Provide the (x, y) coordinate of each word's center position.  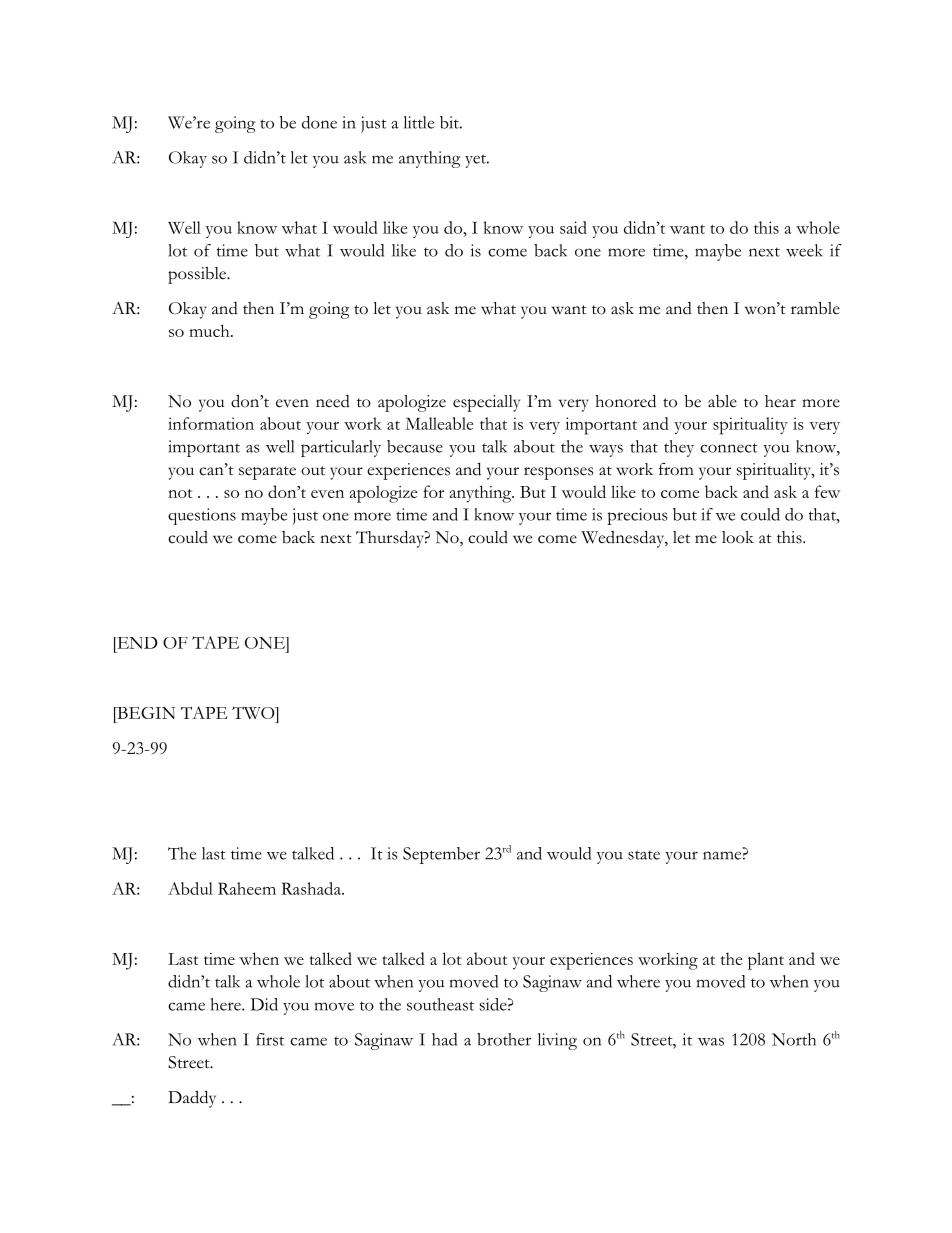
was (711, 1041)
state (644, 855)
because (415, 446)
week (804, 250)
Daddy (192, 1099)
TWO (254, 713)
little (419, 122)
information (211, 423)
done (319, 122)
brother (504, 1039)
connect (729, 448)
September (441, 855)
